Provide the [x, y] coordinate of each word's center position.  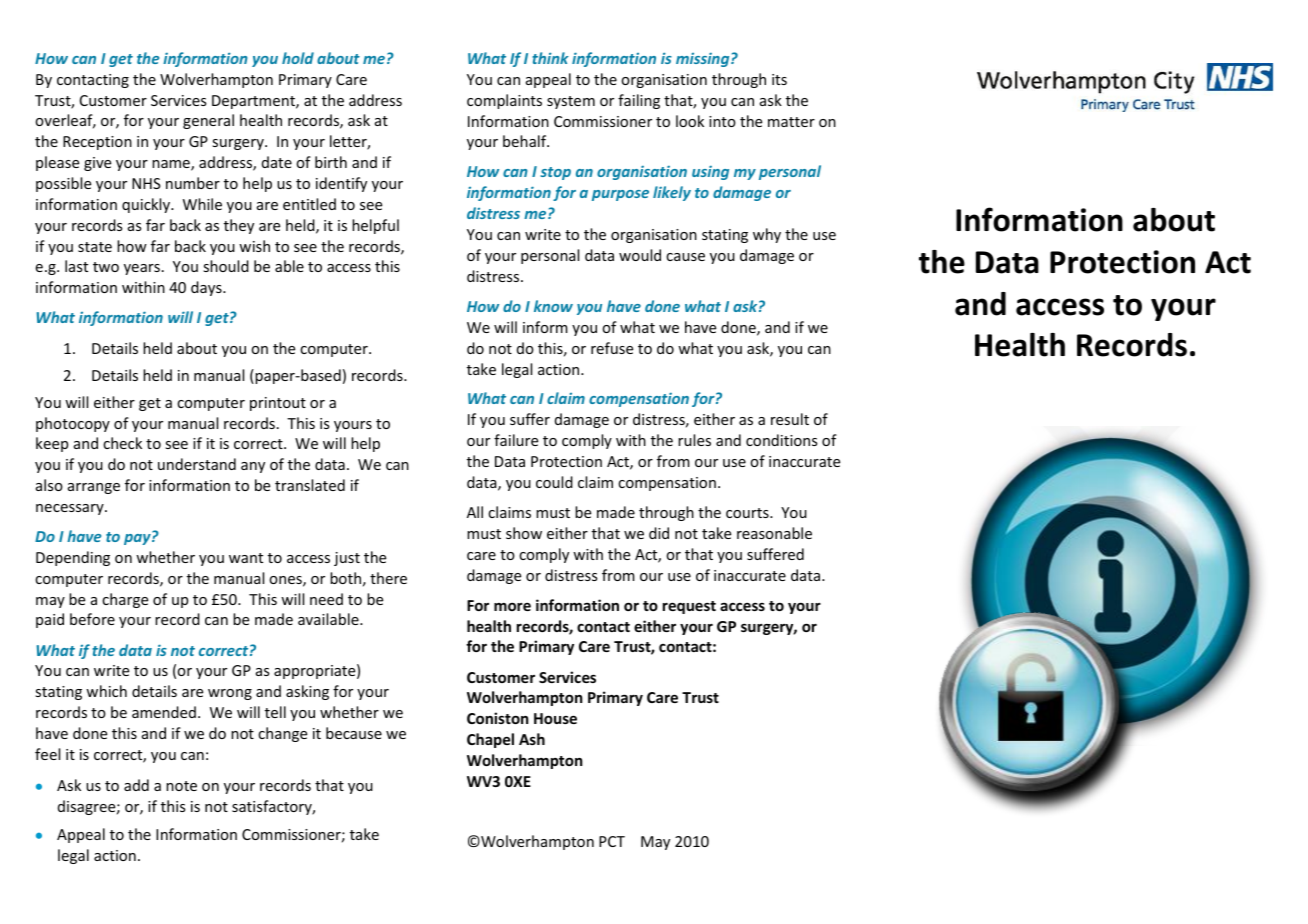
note [181, 786]
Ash [532, 739]
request [689, 607]
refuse [612, 348]
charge [125, 600]
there [388, 578]
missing [704, 59]
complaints [504, 101]
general [208, 121]
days [207, 288]
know [553, 306]
